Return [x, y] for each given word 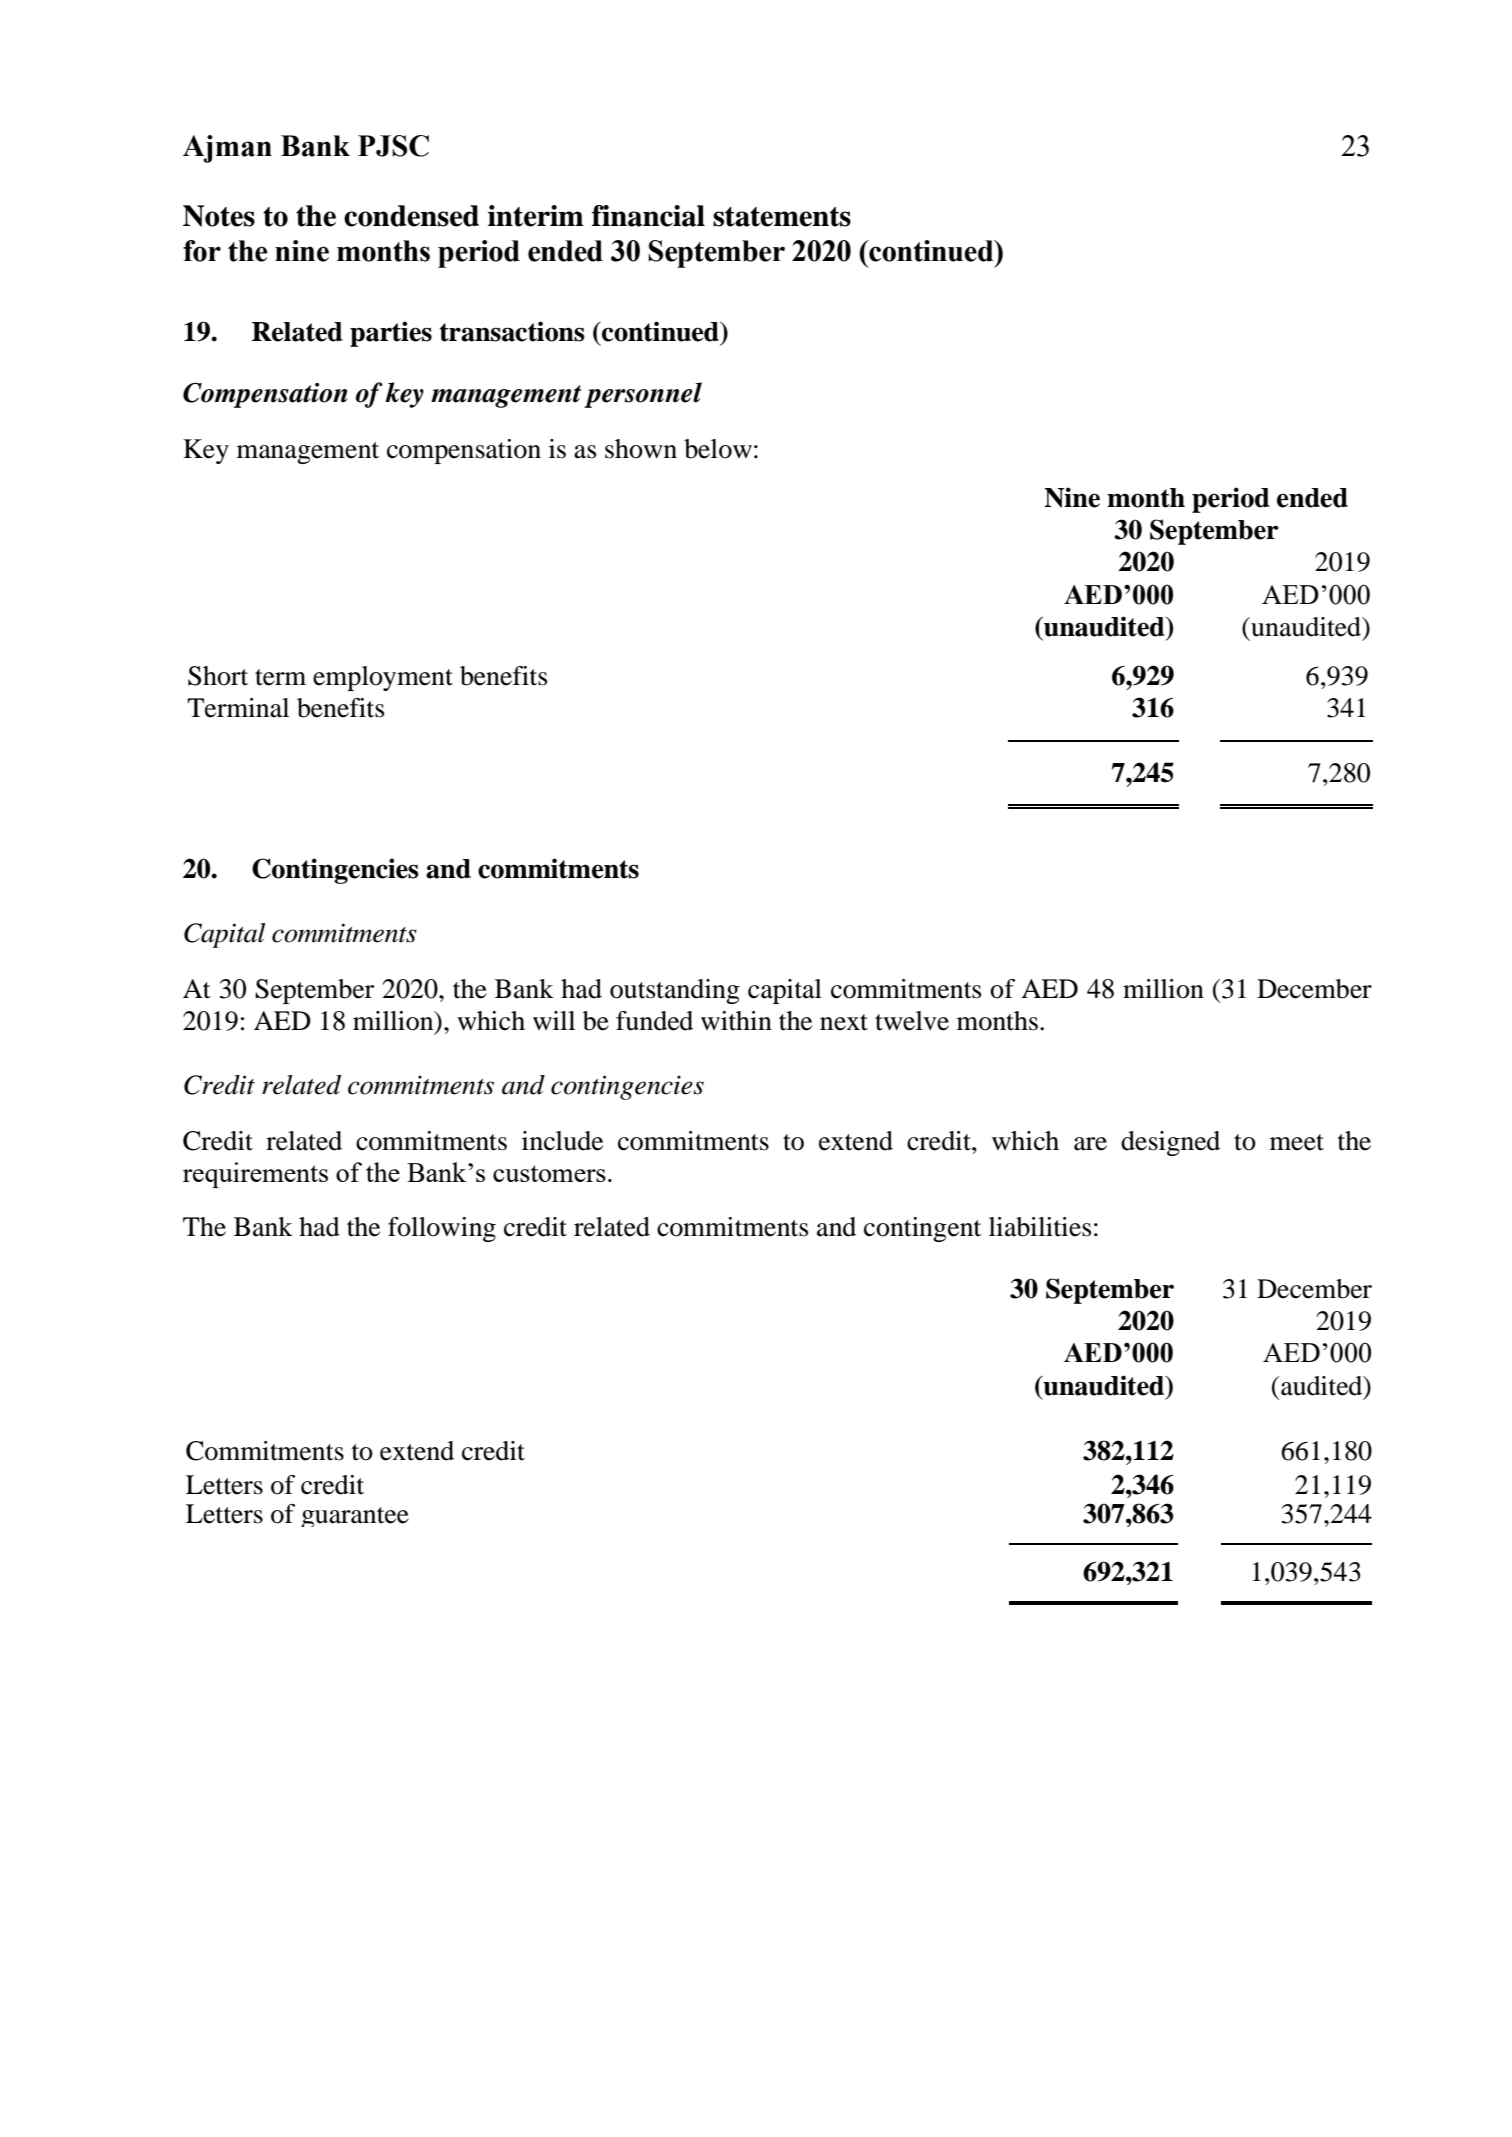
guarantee [355, 1517]
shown [641, 449]
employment [383, 678]
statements [782, 217]
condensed [411, 216]
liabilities [1040, 1227]
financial [648, 216]
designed [1170, 1143]
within [736, 1021]
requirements [255, 1175]
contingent [922, 1229]
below [718, 449]
